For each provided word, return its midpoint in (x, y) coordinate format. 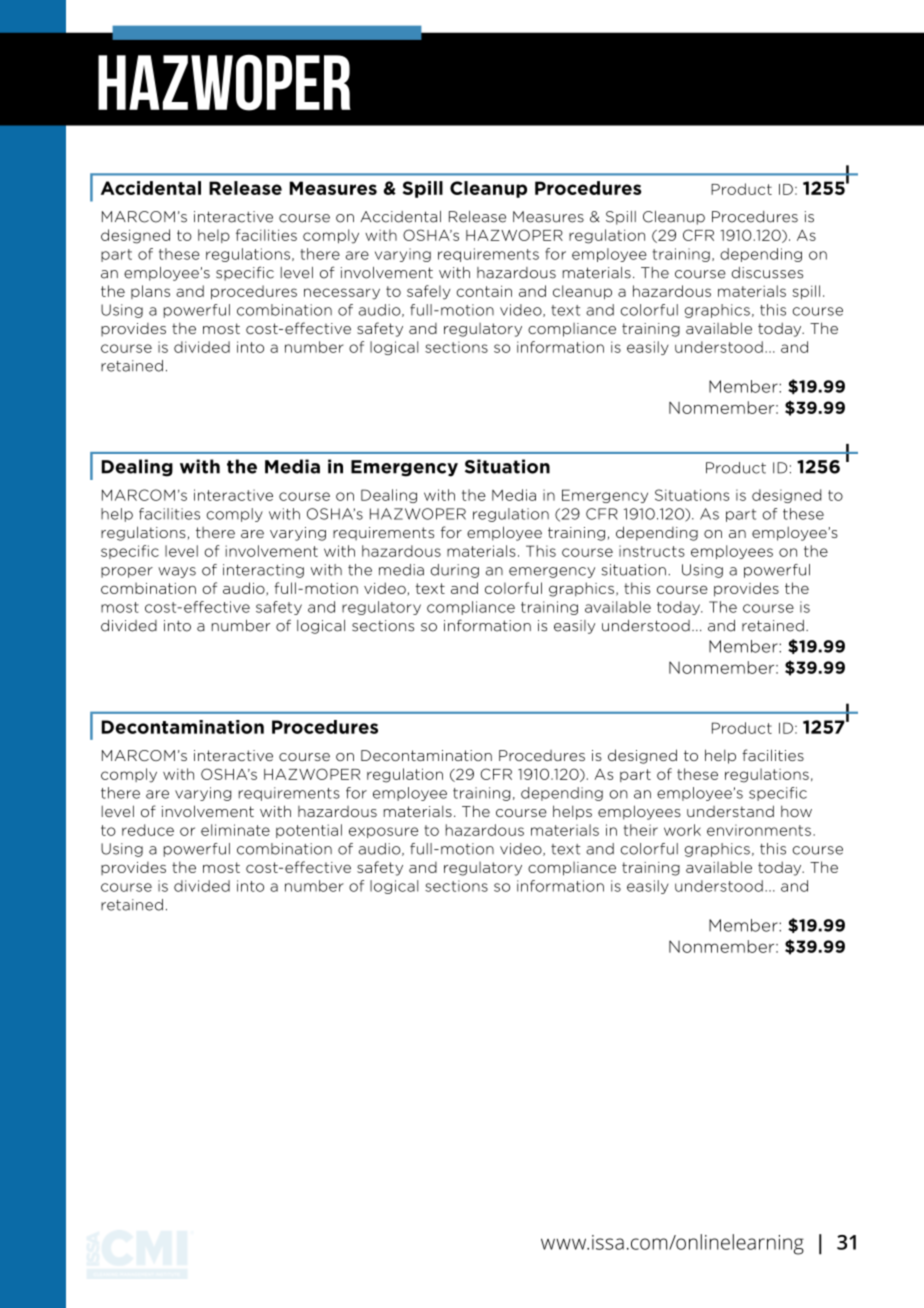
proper (127, 572)
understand (730, 811)
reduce (148, 830)
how (796, 811)
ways (177, 572)
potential (309, 831)
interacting (263, 571)
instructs (652, 551)
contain (484, 291)
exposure (383, 832)
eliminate (235, 830)
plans (150, 292)
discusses (767, 273)
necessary (342, 294)
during (455, 571)
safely (429, 292)
